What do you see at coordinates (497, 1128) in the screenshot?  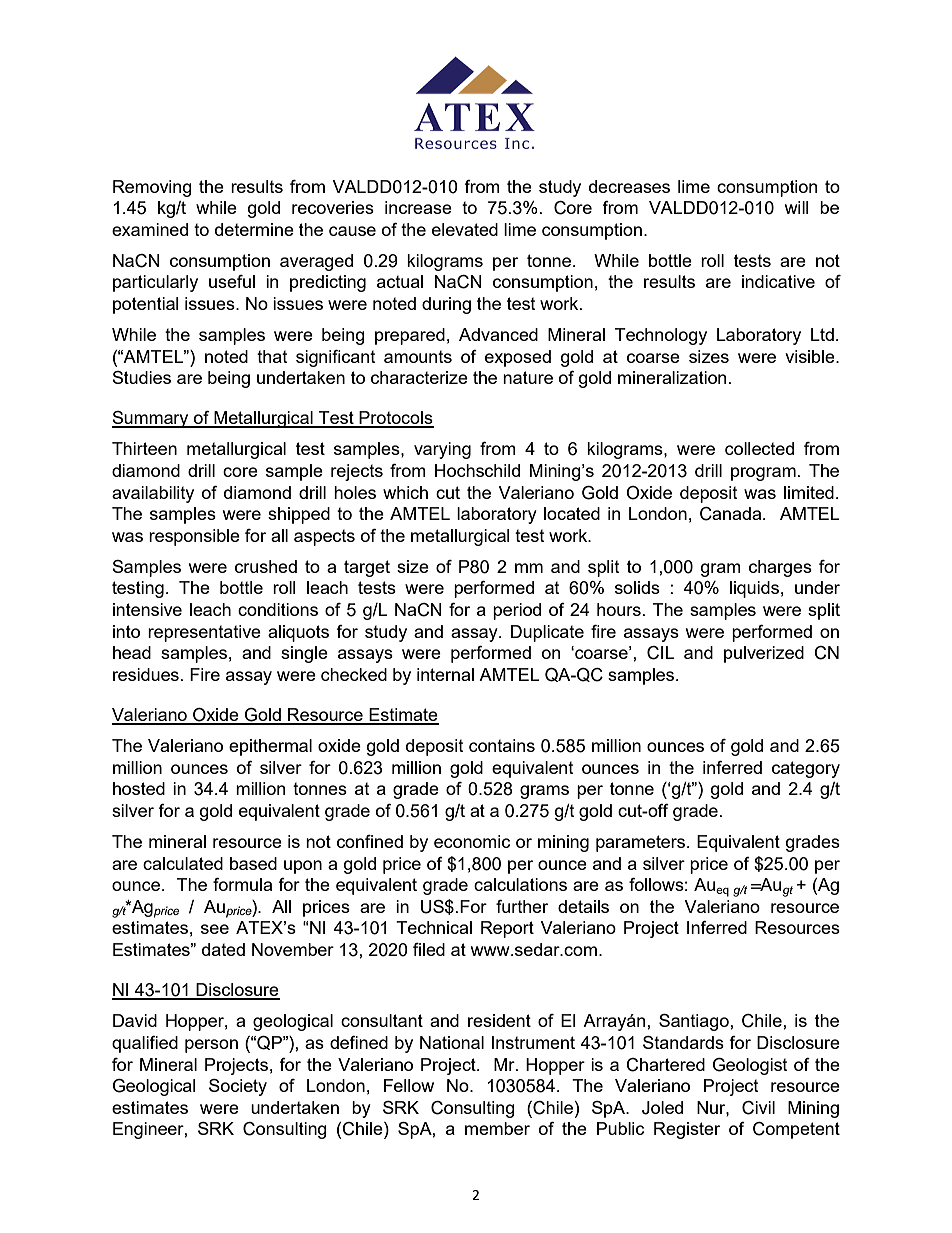 I see `member` at bounding box center [497, 1128].
